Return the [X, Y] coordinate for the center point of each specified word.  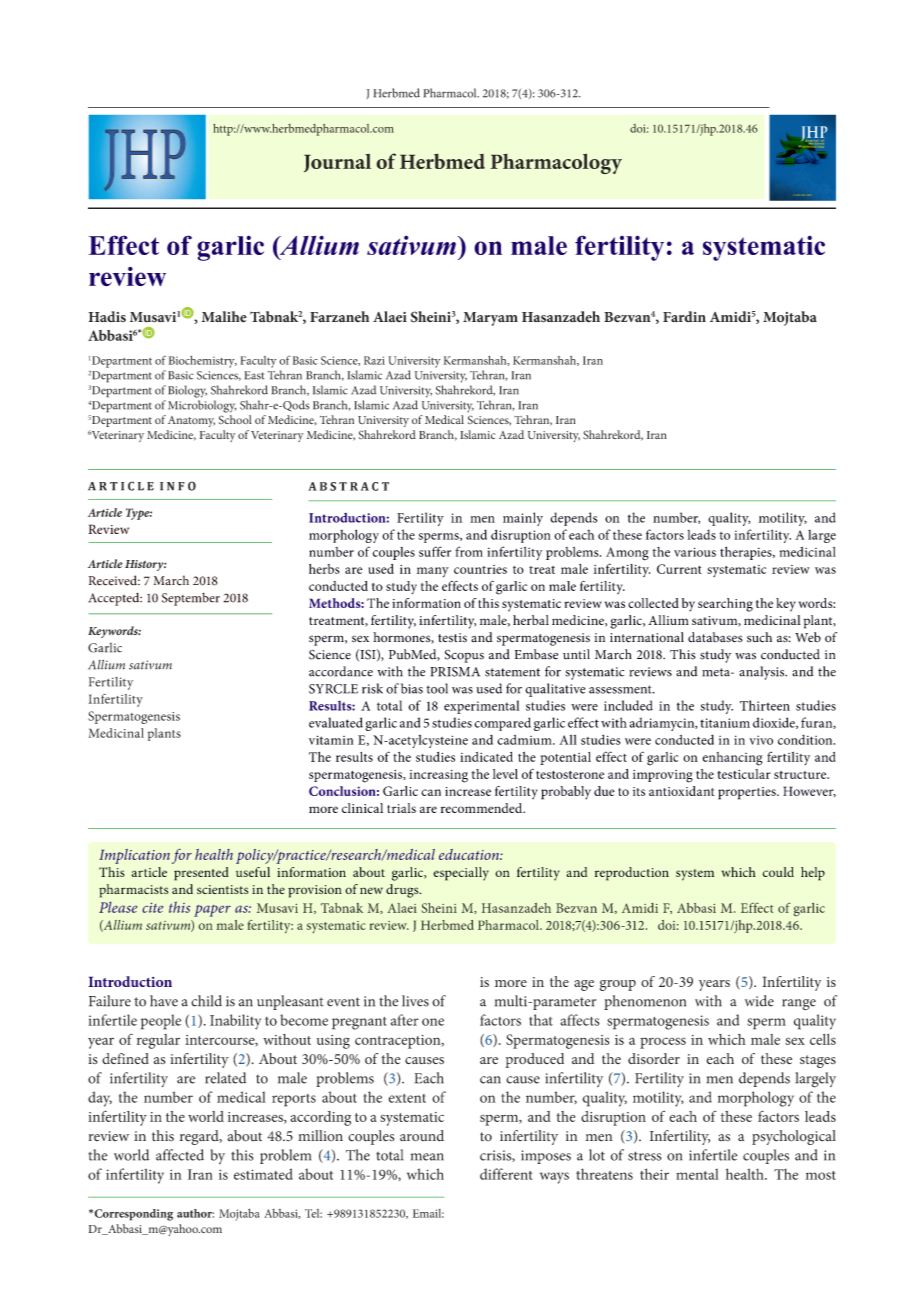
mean [427, 1157]
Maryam [490, 319]
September [191, 599]
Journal [337, 163]
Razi [374, 360]
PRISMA [455, 672]
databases [715, 637]
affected [180, 1155]
